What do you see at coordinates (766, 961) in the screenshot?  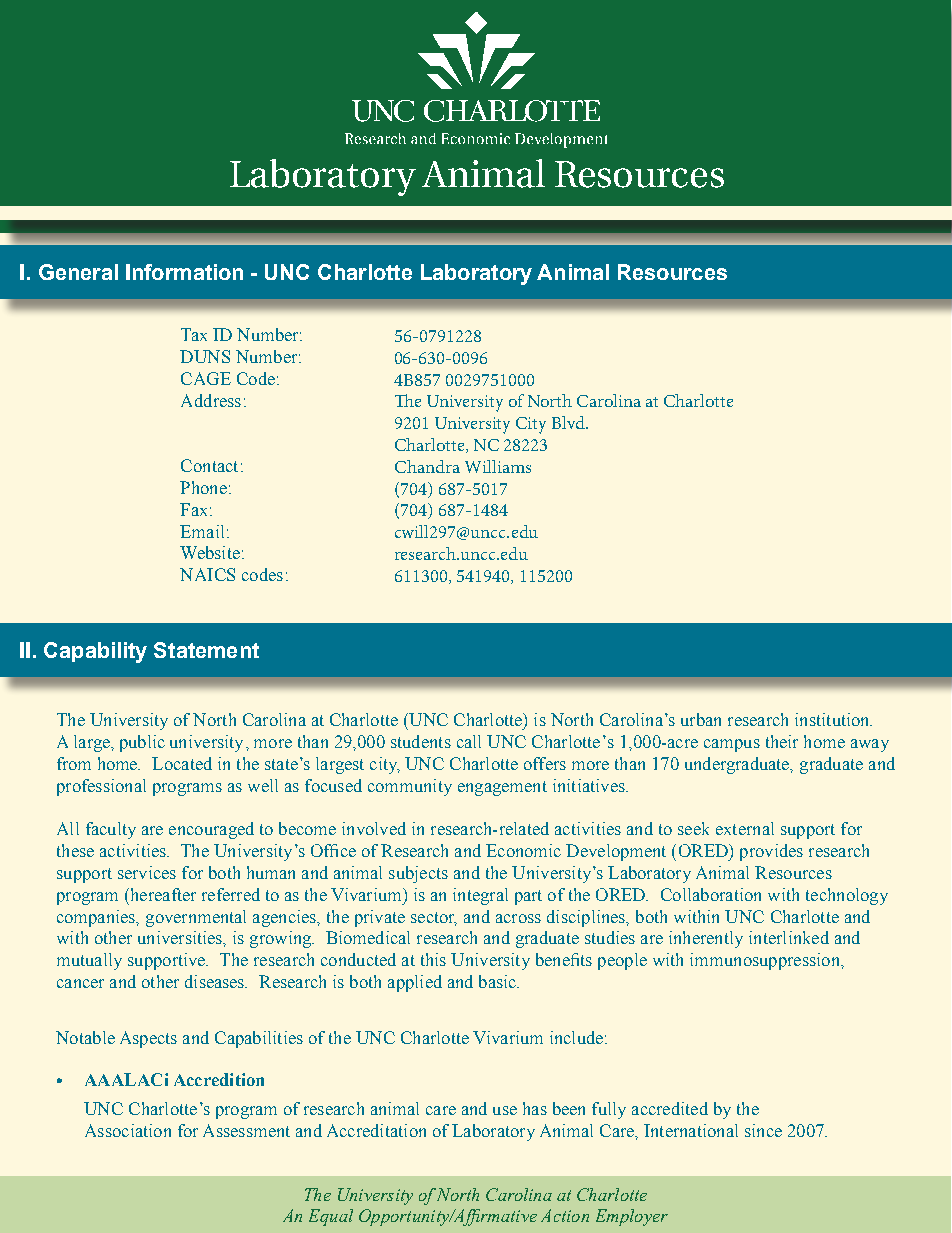 I see `immunosuppression` at bounding box center [766, 961].
